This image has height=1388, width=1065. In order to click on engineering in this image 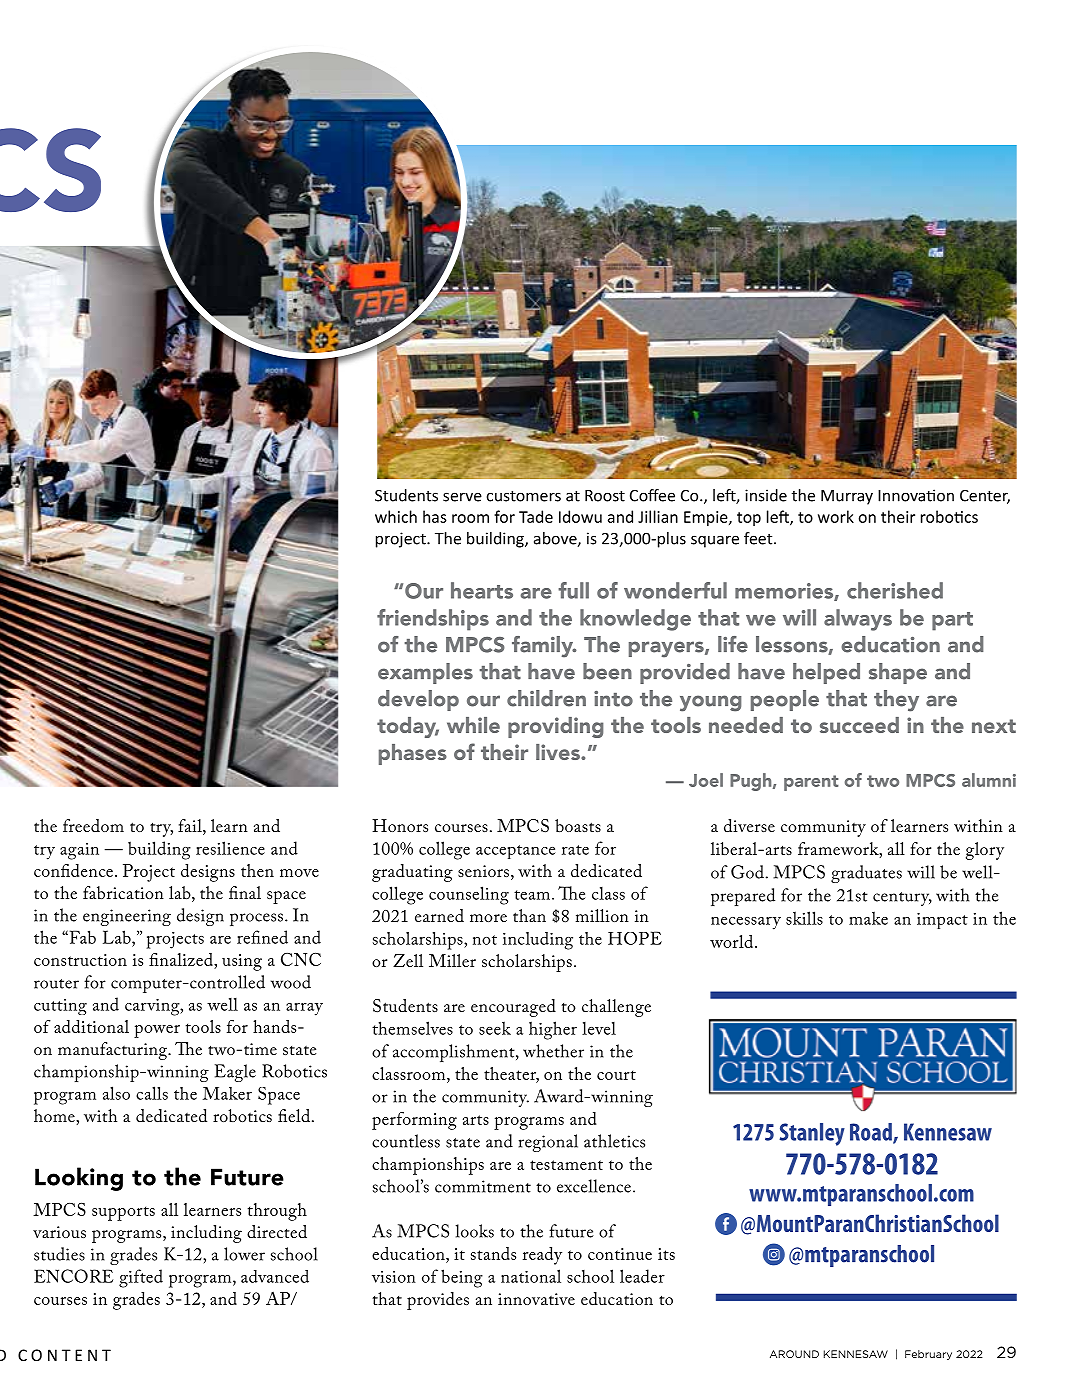, I will do `click(127, 917)`.
